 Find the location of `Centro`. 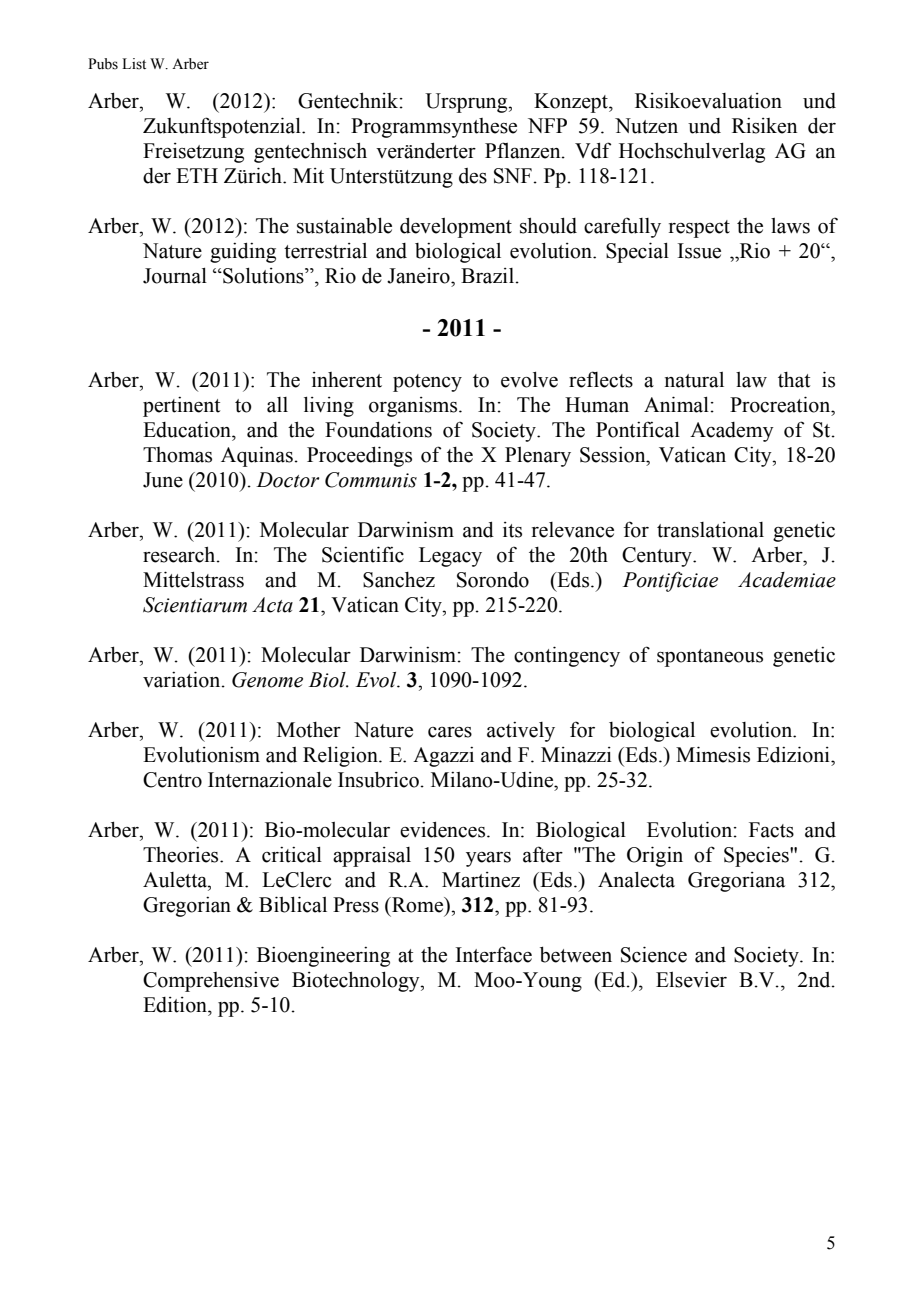

Centro is located at coordinates (172, 780).
